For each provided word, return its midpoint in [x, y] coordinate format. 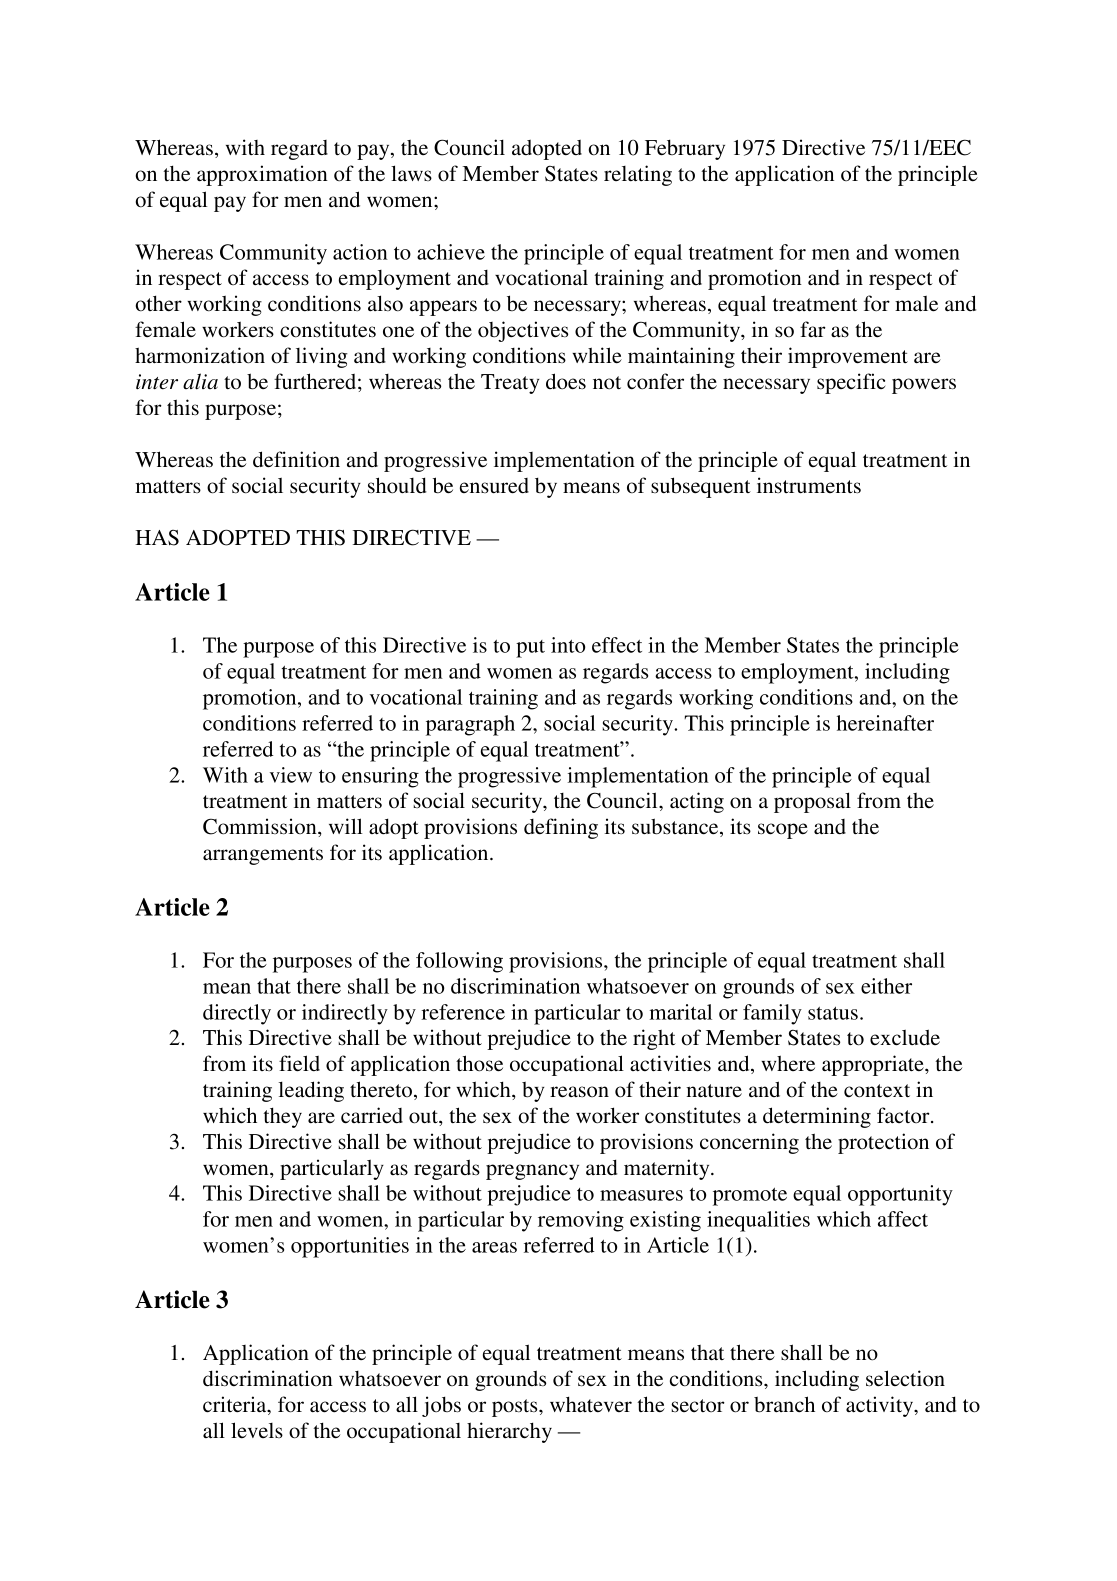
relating [638, 175]
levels [257, 1430]
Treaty [510, 384]
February [685, 149]
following [459, 962]
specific [851, 383]
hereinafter [885, 723]
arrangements [263, 856]
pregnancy [532, 1172]
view [291, 775]
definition [296, 459]
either [886, 986]
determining [817, 1117]
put [530, 649]
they [282, 1117]
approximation [262, 175]
